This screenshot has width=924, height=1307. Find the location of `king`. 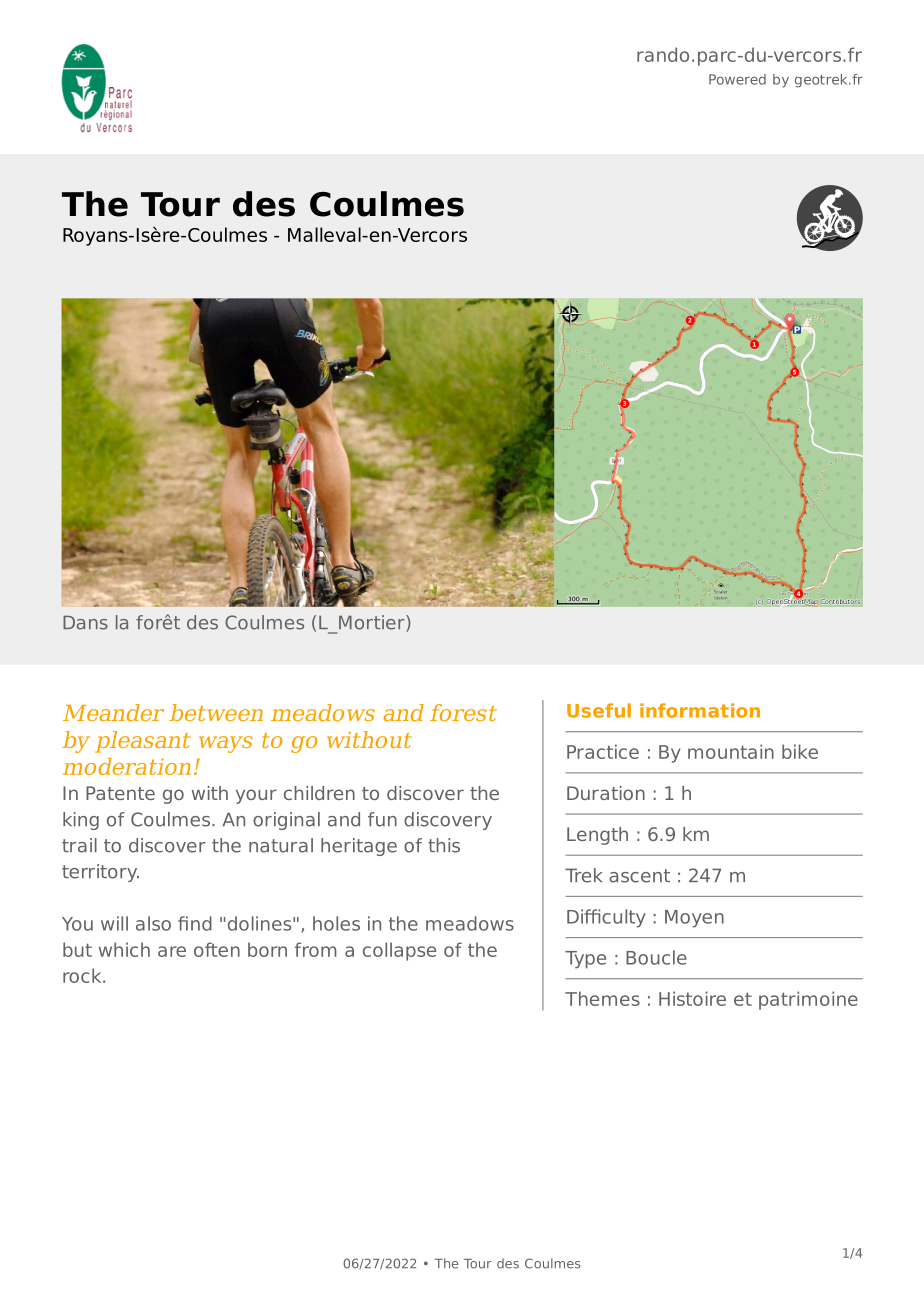

king is located at coordinates (81, 821).
